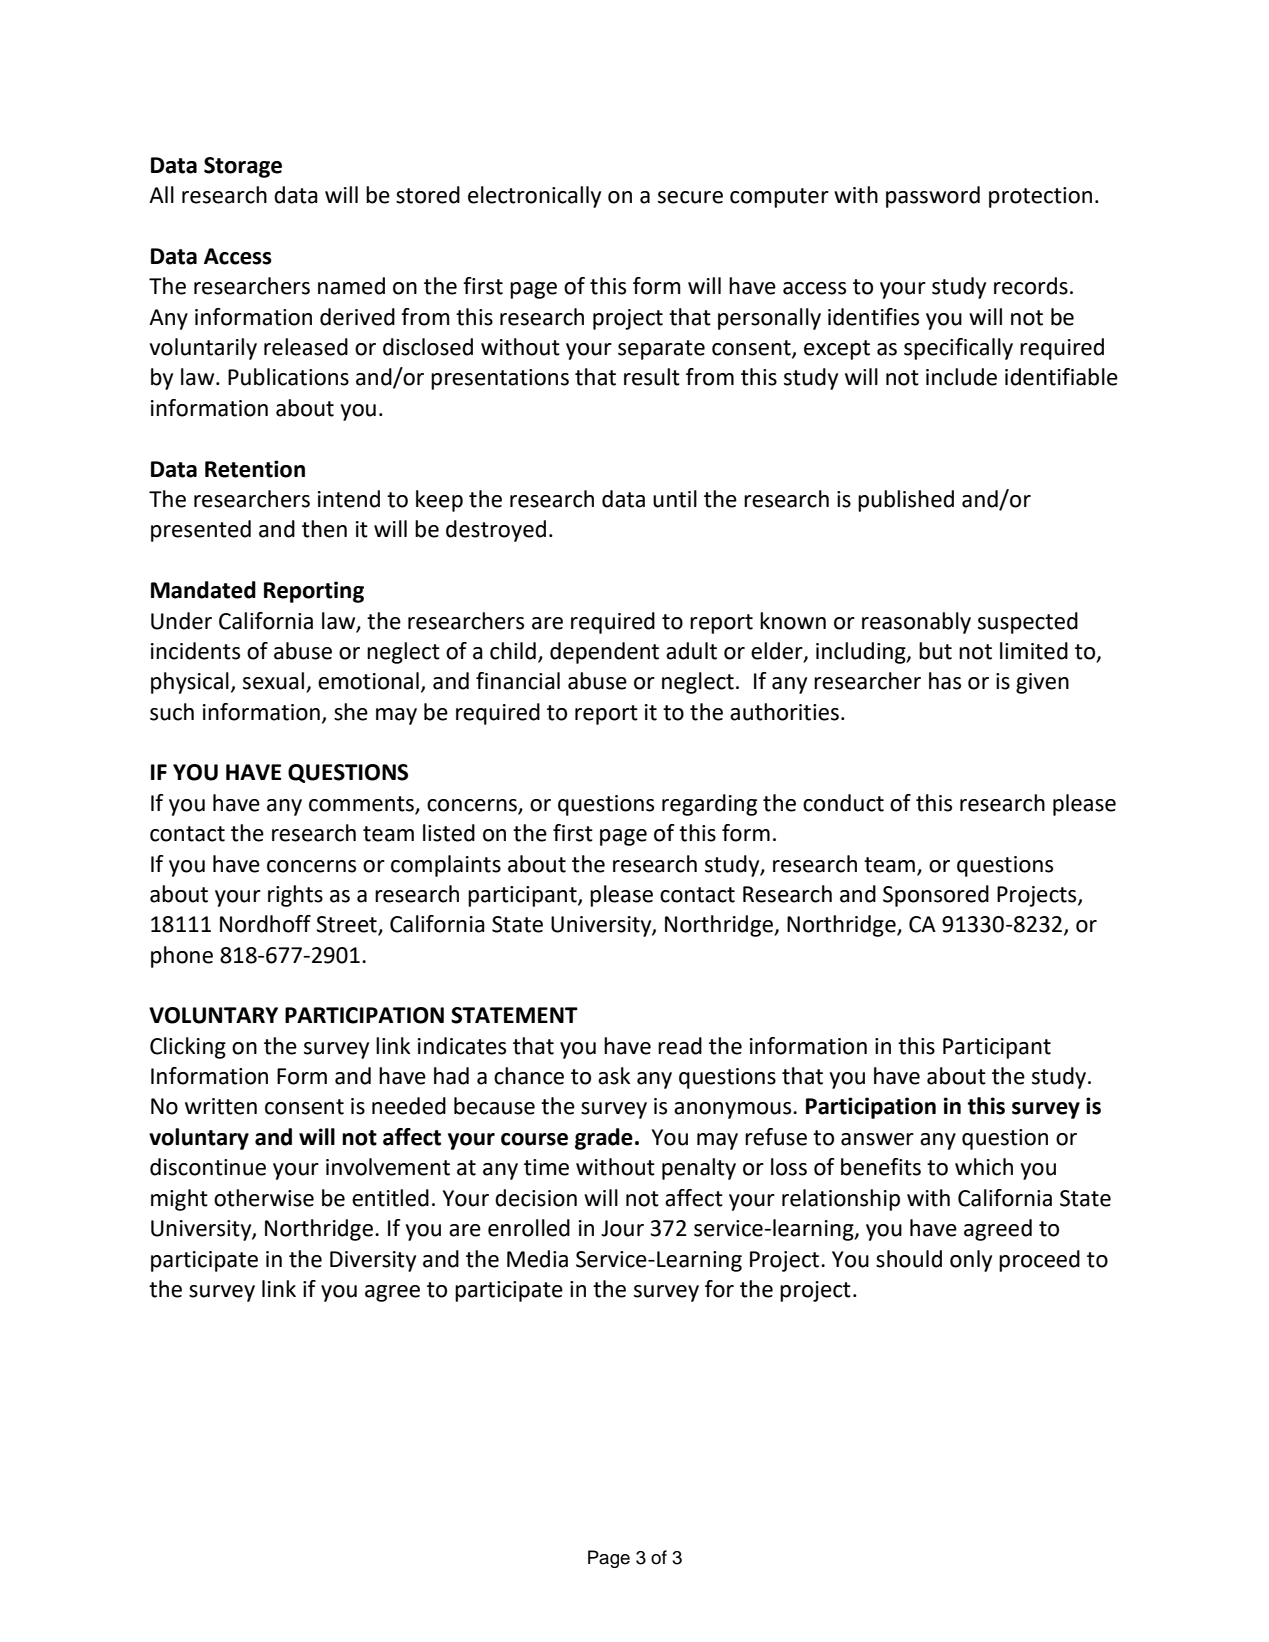  Describe the element at coordinates (622, 1228) in the screenshot. I see `Jour` at that location.
